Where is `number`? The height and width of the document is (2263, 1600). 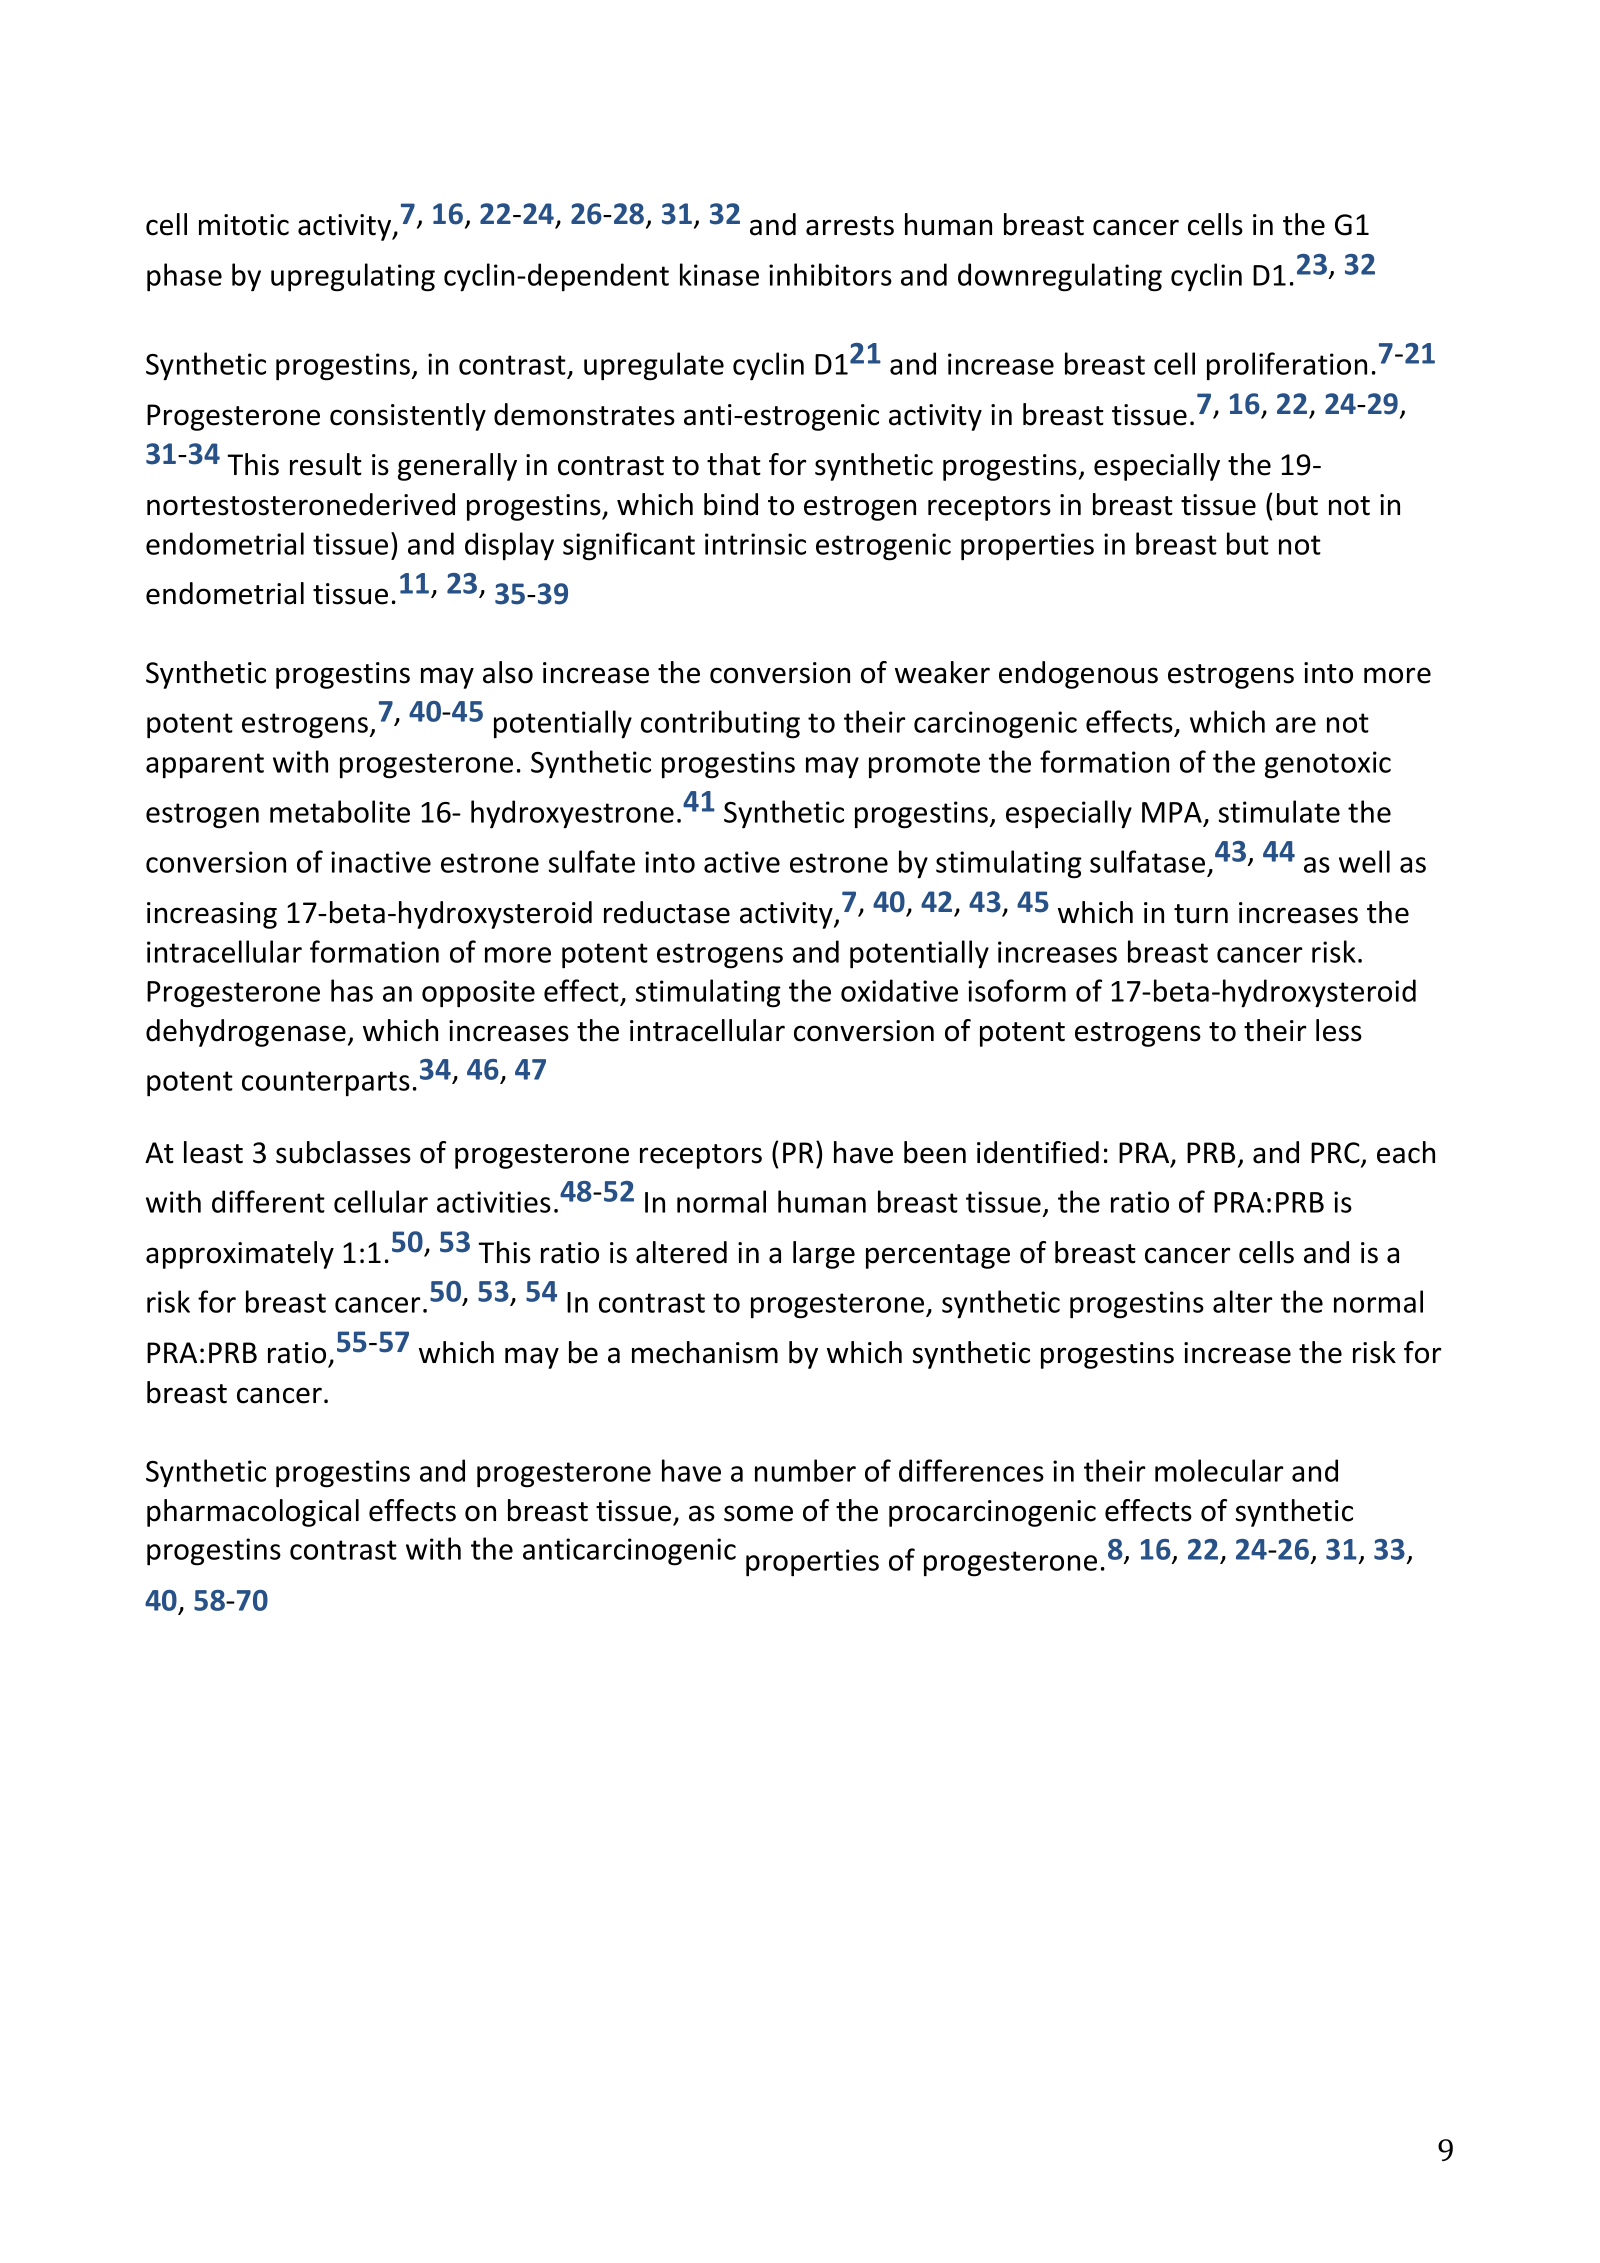 number is located at coordinates (805, 1470).
